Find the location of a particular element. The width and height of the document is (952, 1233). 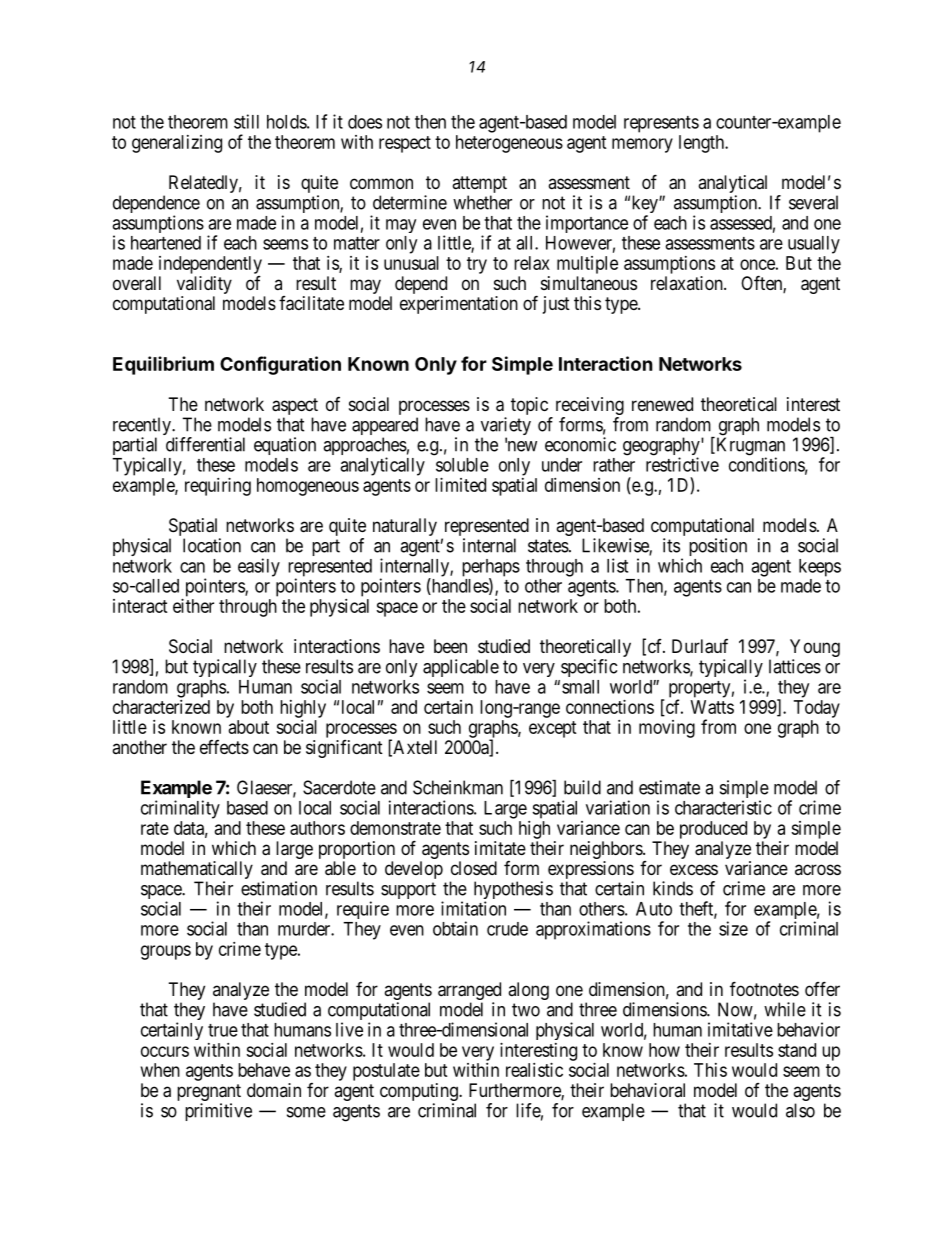

generalizing is located at coordinates (177, 144).
